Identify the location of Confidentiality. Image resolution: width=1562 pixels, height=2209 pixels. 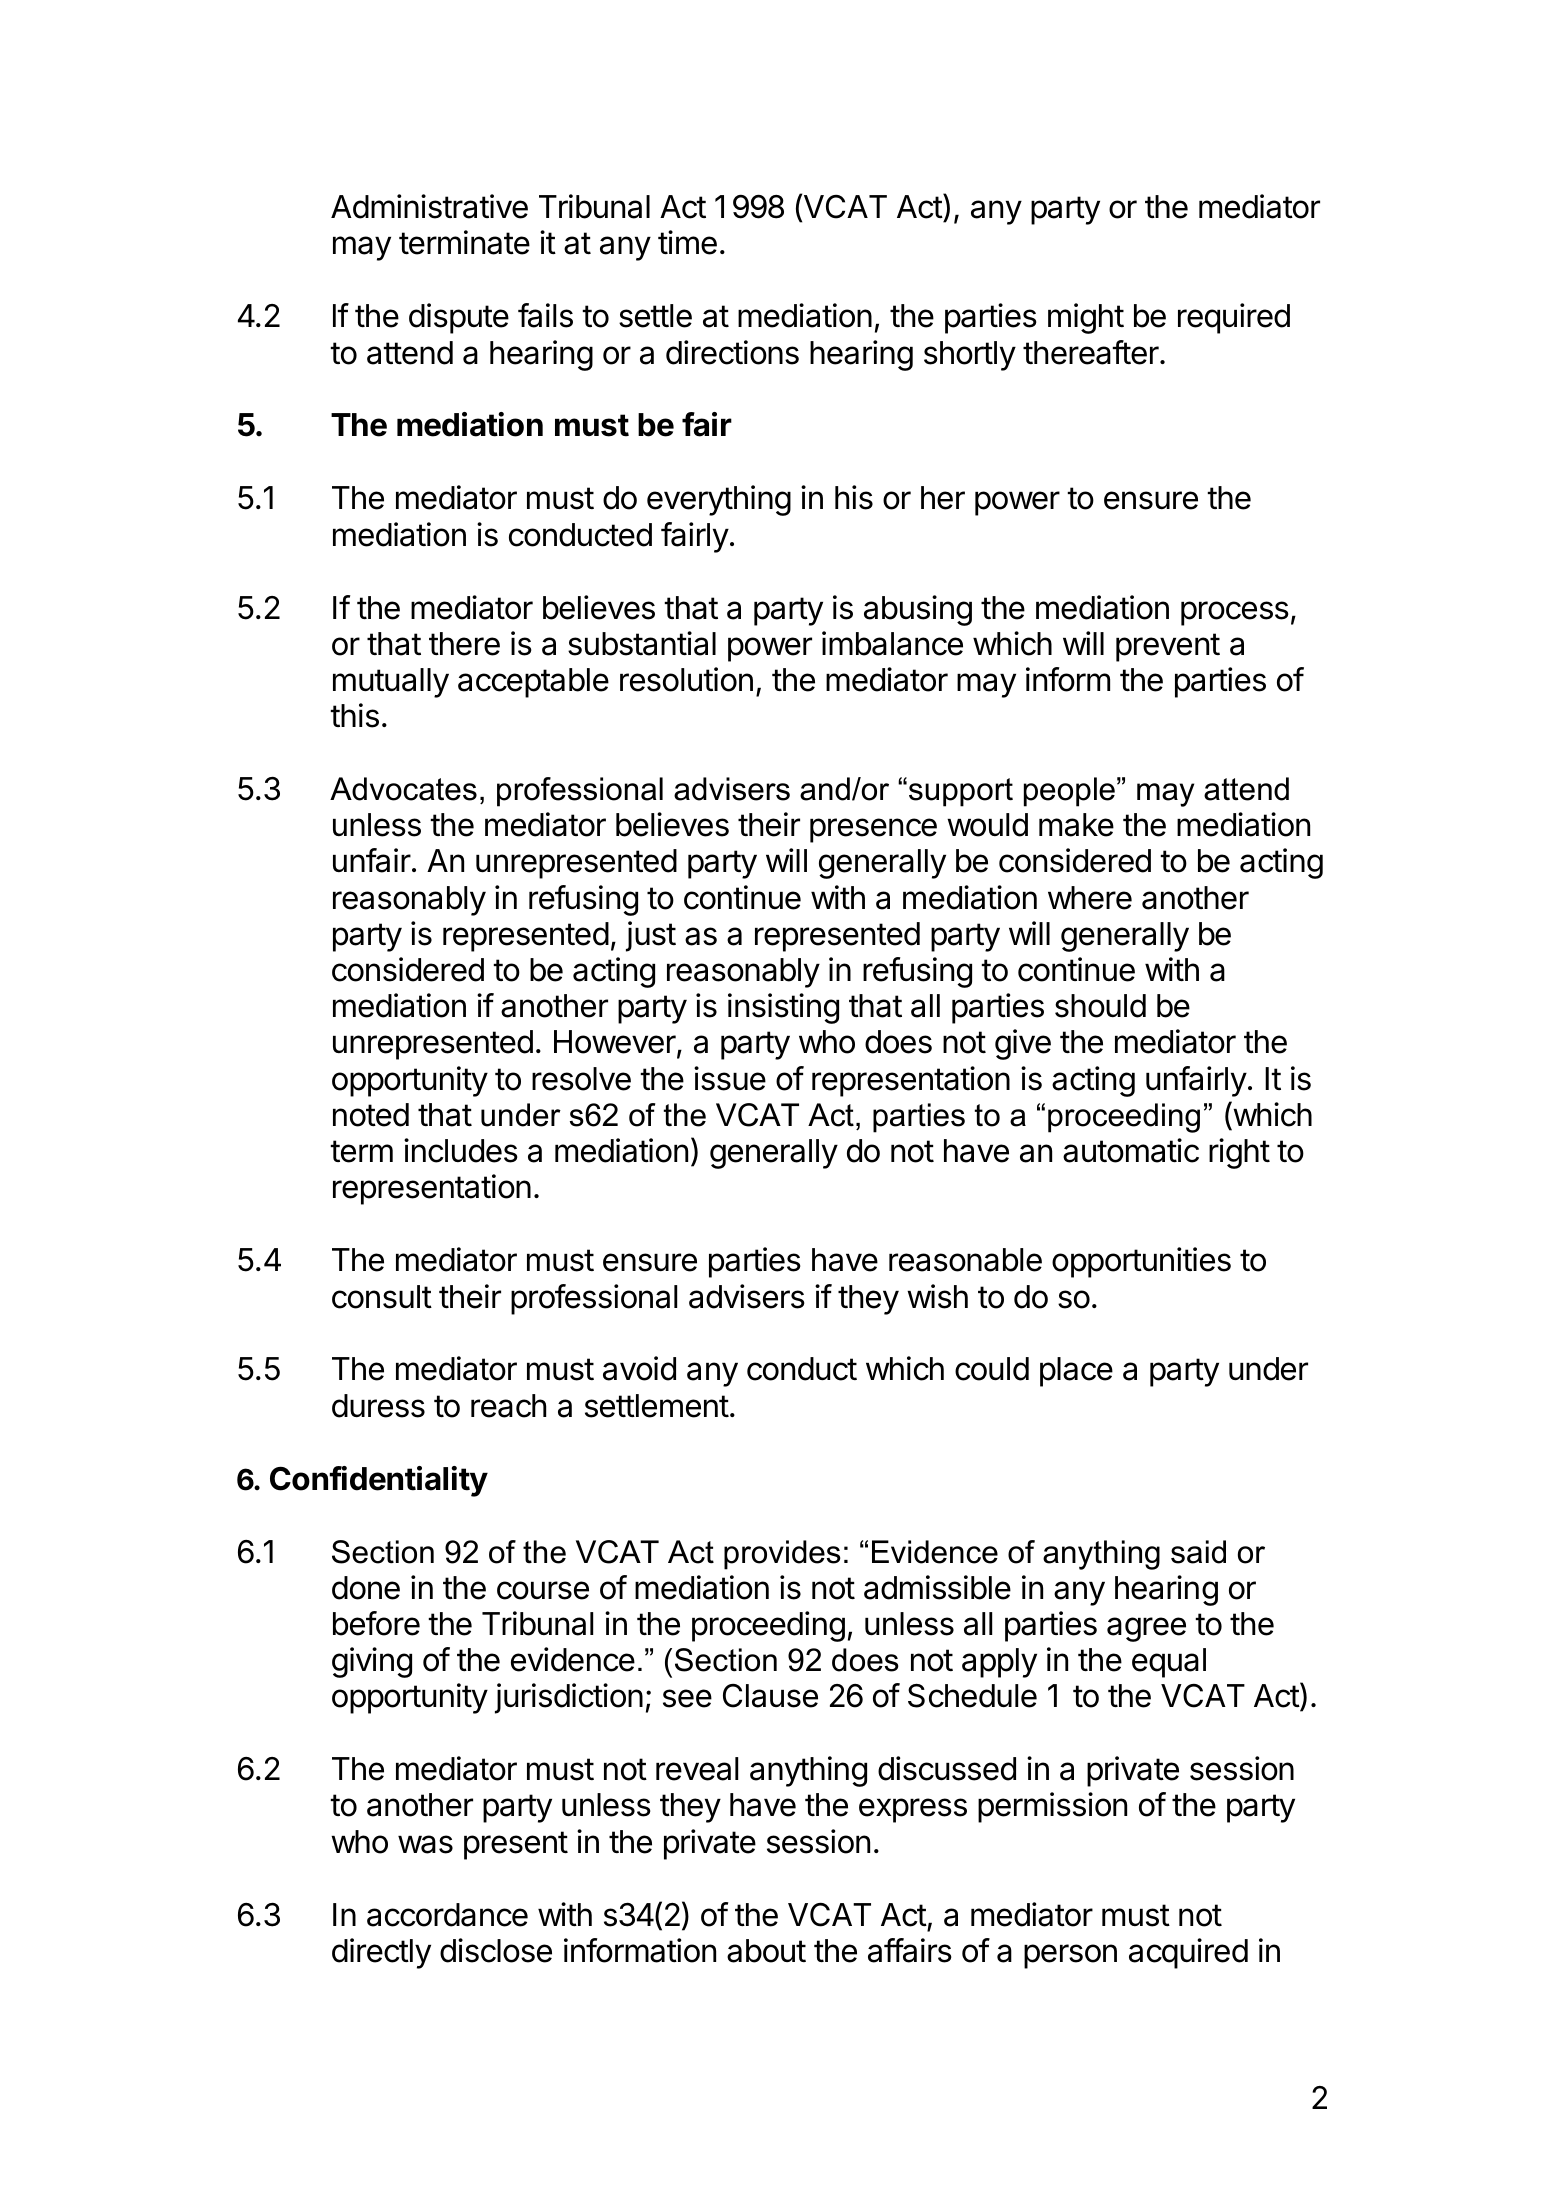
(379, 1481).
